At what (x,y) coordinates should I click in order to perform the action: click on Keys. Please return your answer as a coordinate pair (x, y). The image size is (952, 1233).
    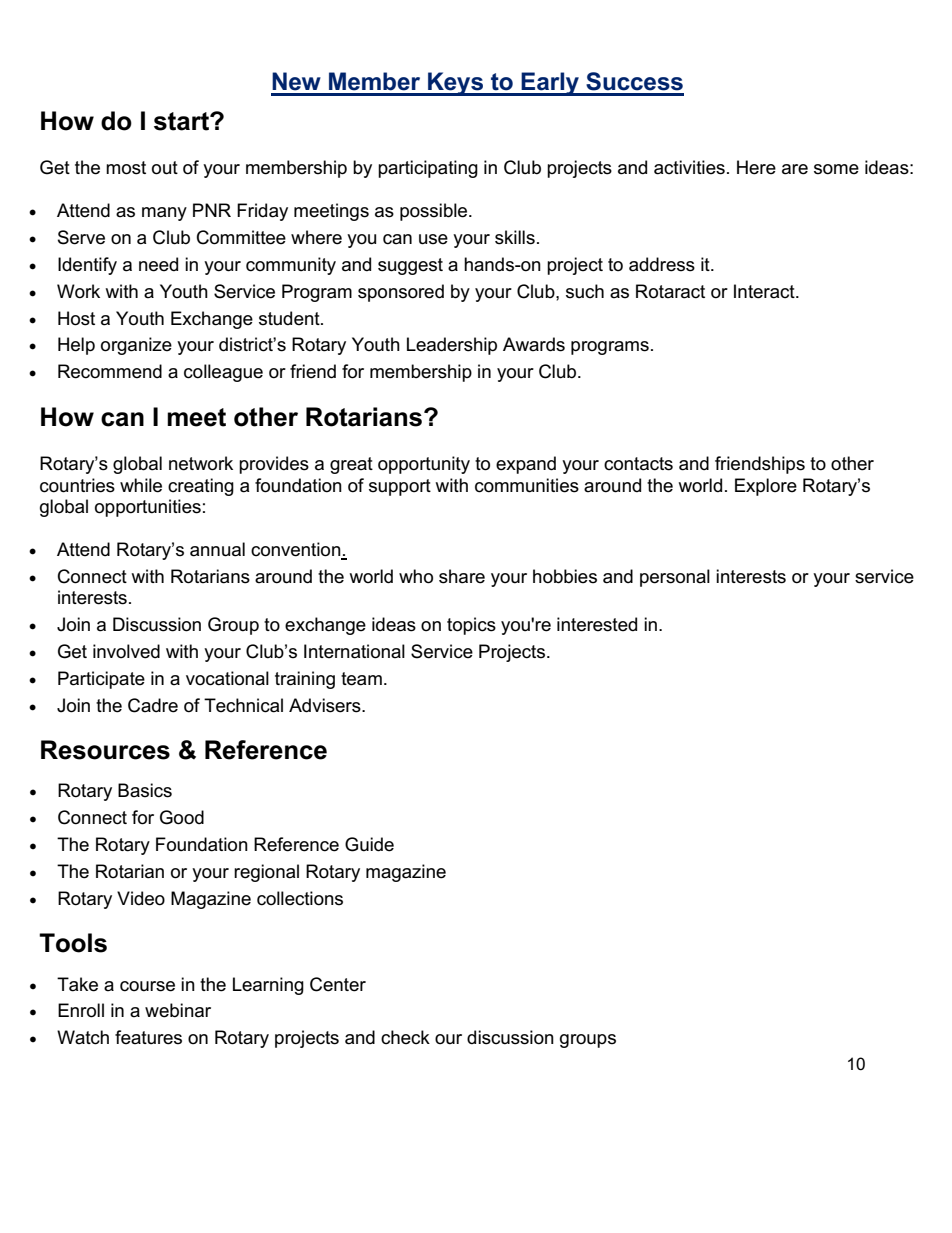
    Looking at the image, I should click on (456, 84).
